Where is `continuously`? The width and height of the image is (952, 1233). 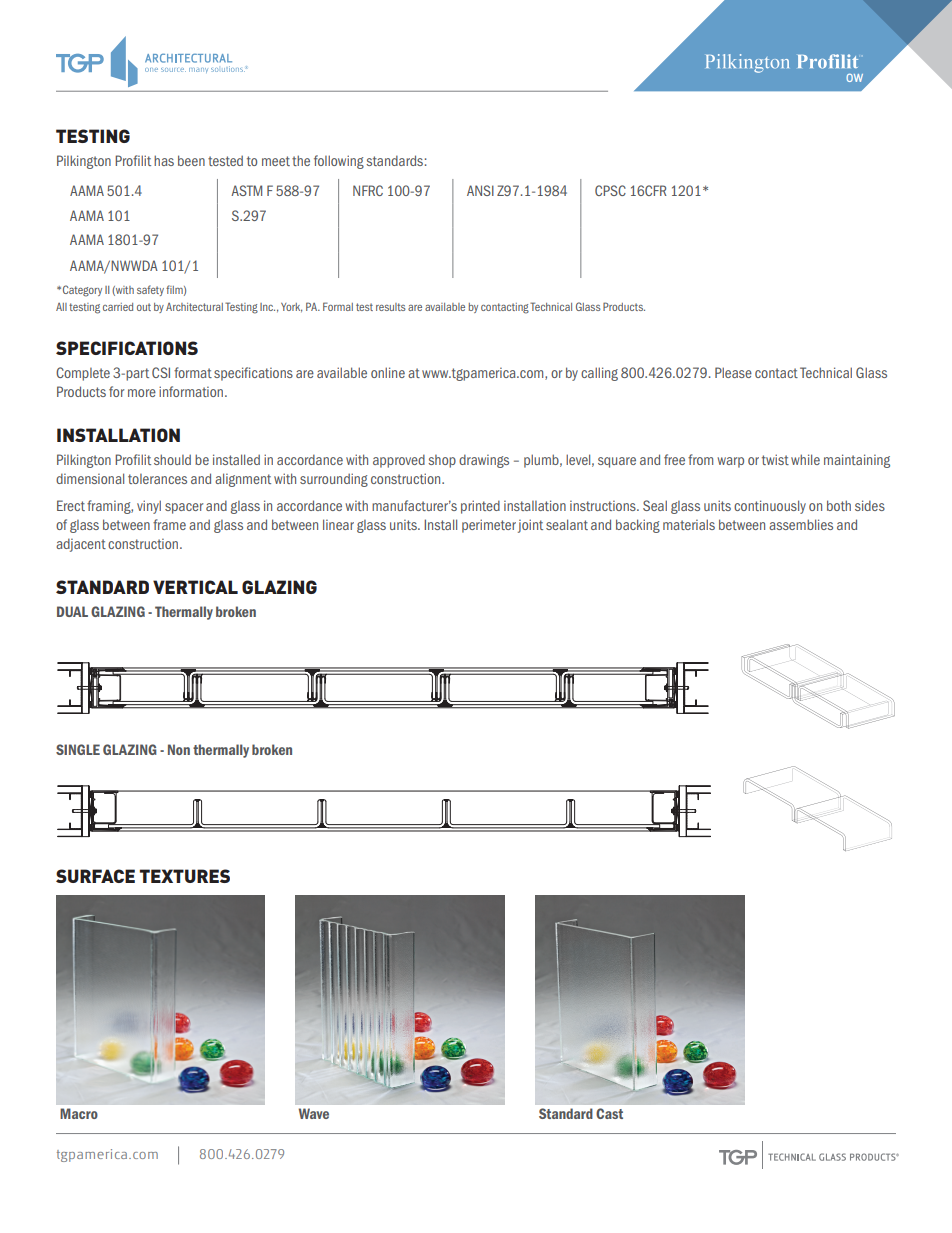 continuously is located at coordinates (770, 507).
